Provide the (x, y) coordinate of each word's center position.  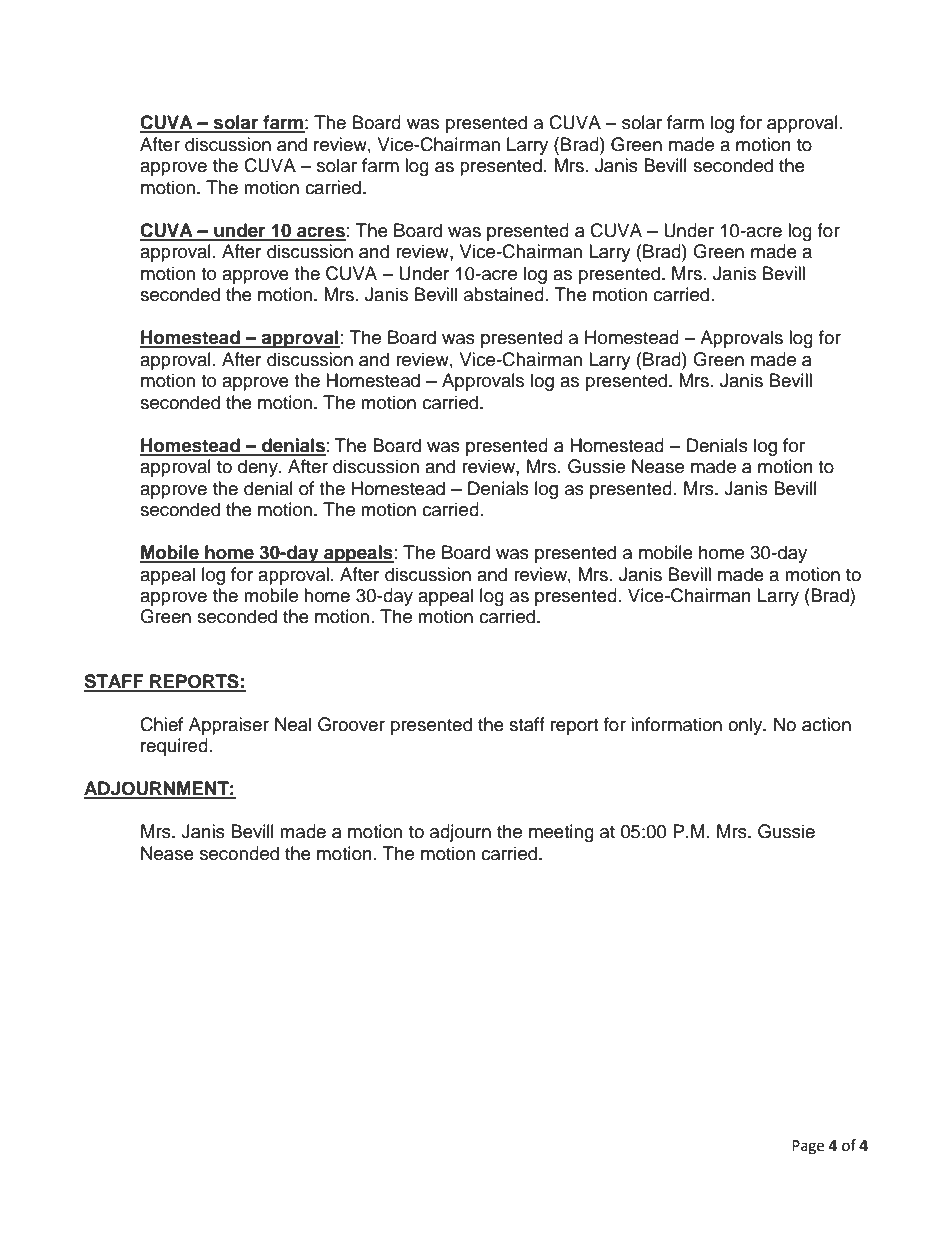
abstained (504, 294)
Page (808, 1147)
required (174, 747)
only (746, 726)
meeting (561, 833)
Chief (161, 724)
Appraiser (229, 726)
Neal (293, 724)
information (676, 724)
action (826, 724)
